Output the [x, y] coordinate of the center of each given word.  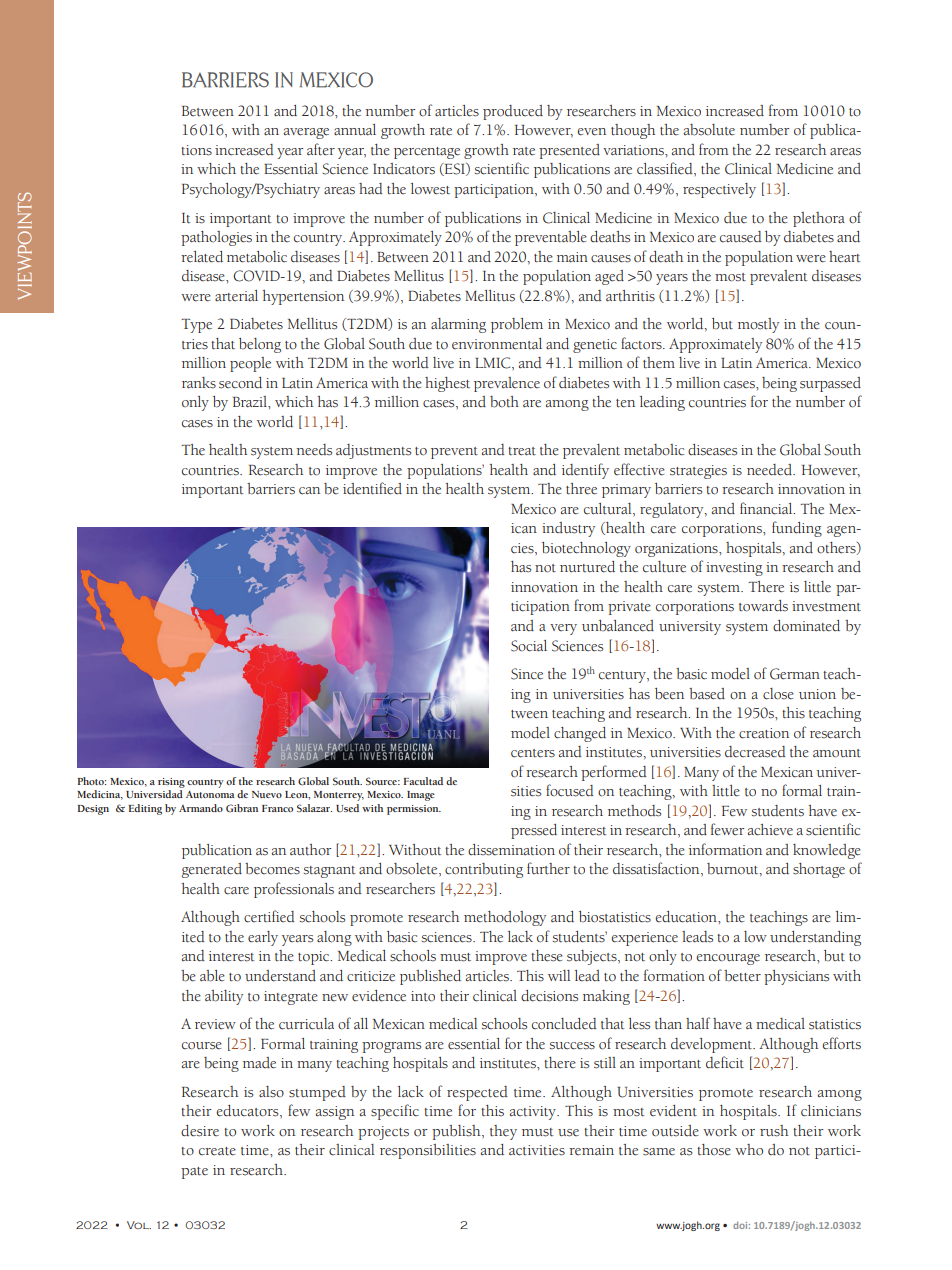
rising [171, 783]
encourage [728, 959]
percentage [427, 153]
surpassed [830, 384]
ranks [199, 383]
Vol [139, 1225]
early [263, 938]
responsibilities [428, 1151]
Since [527, 674]
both [504, 402]
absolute [709, 130]
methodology [505, 918]
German [795, 674]
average [306, 133]
